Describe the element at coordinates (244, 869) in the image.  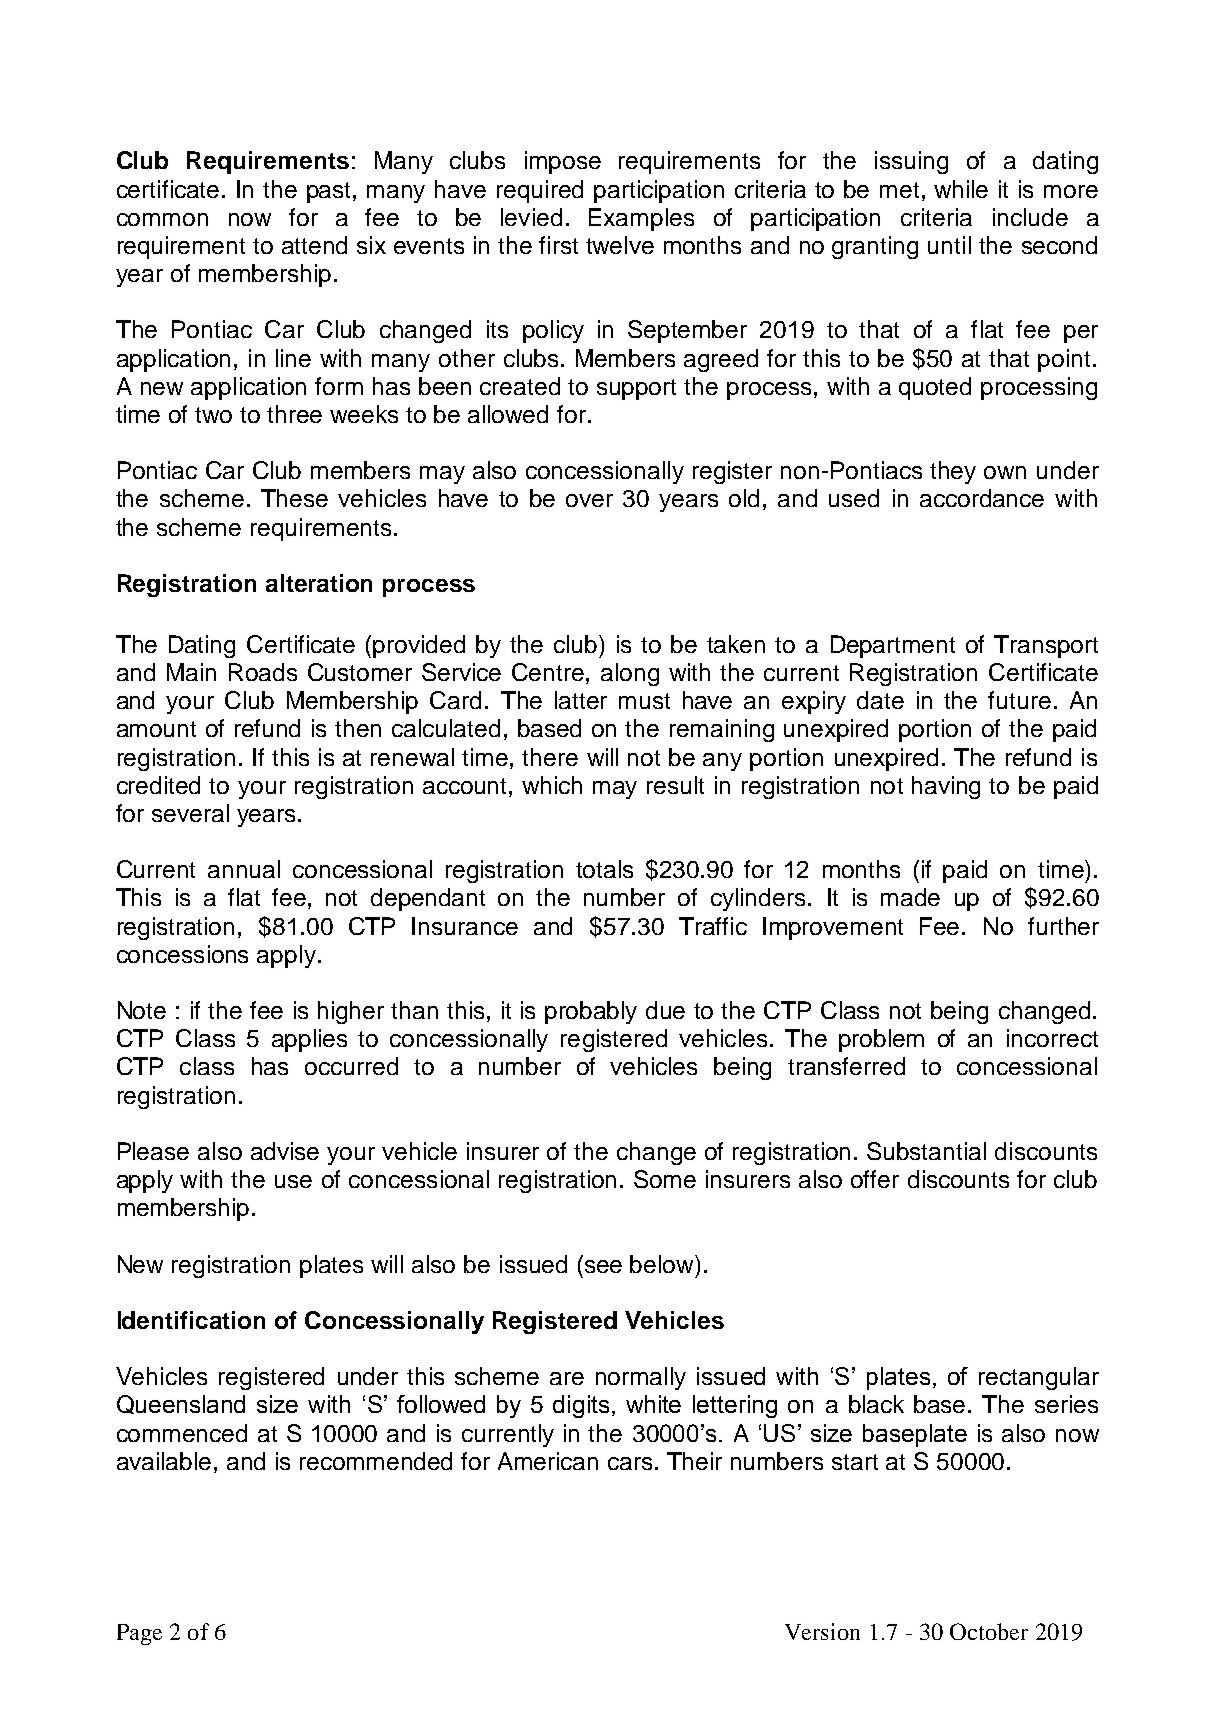
I see `annual` at that location.
